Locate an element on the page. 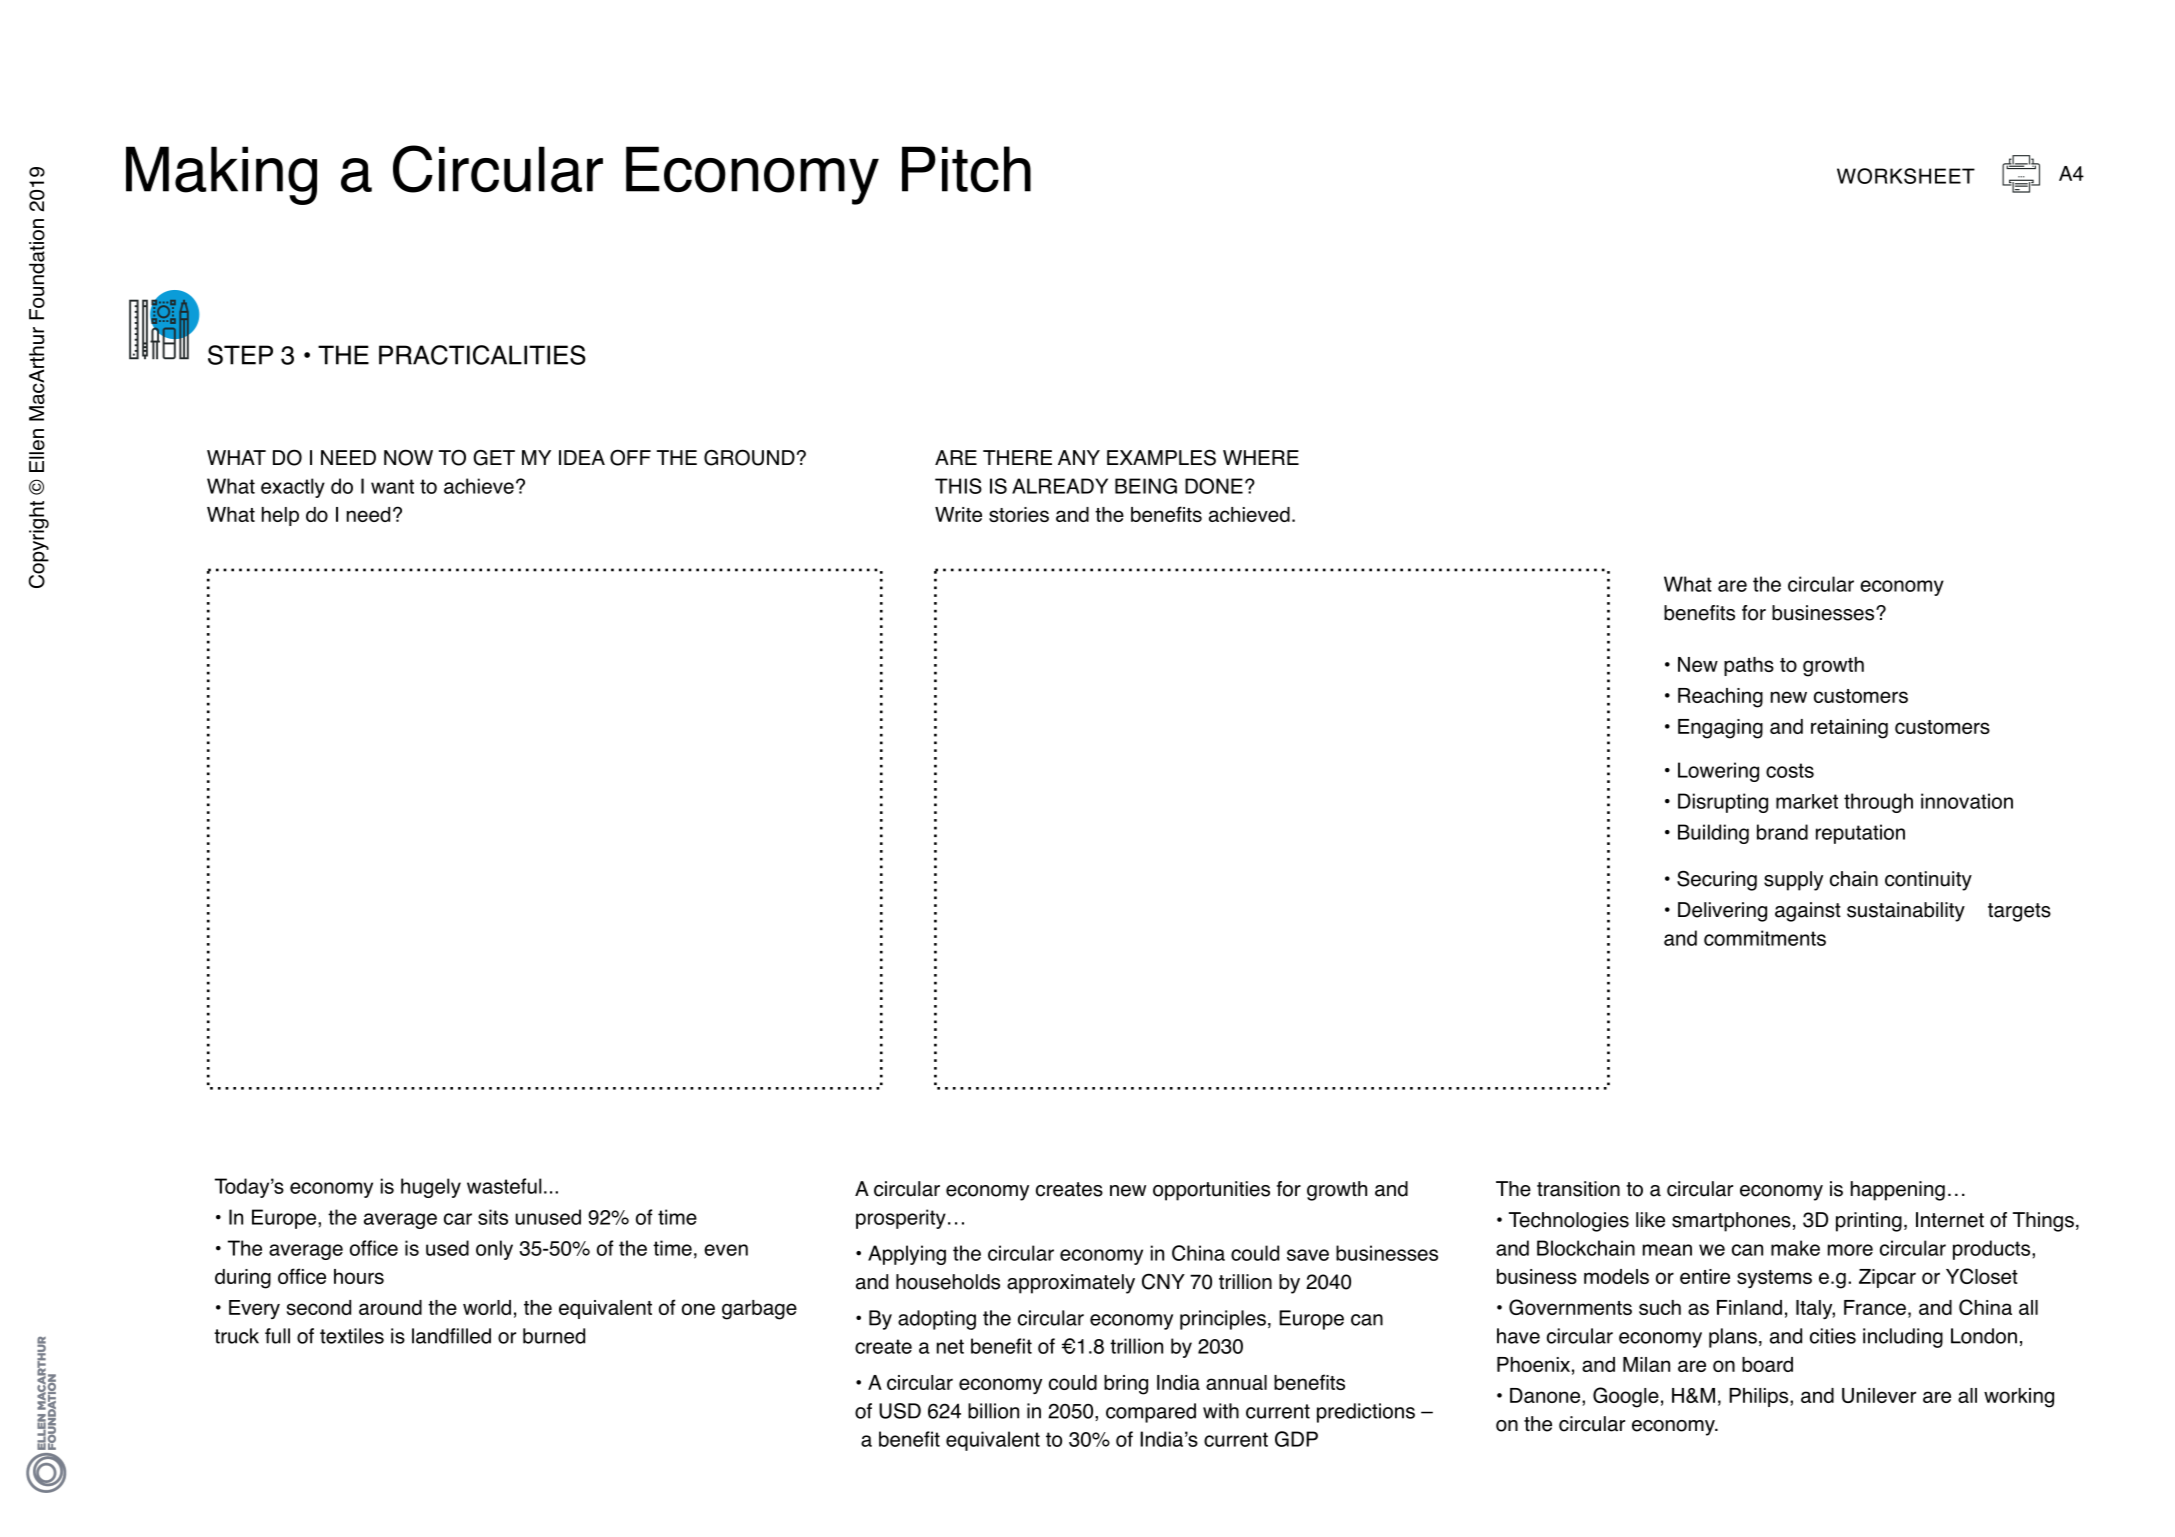 The width and height of the page is (2175, 1537). help is located at coordinates (280, 516).
